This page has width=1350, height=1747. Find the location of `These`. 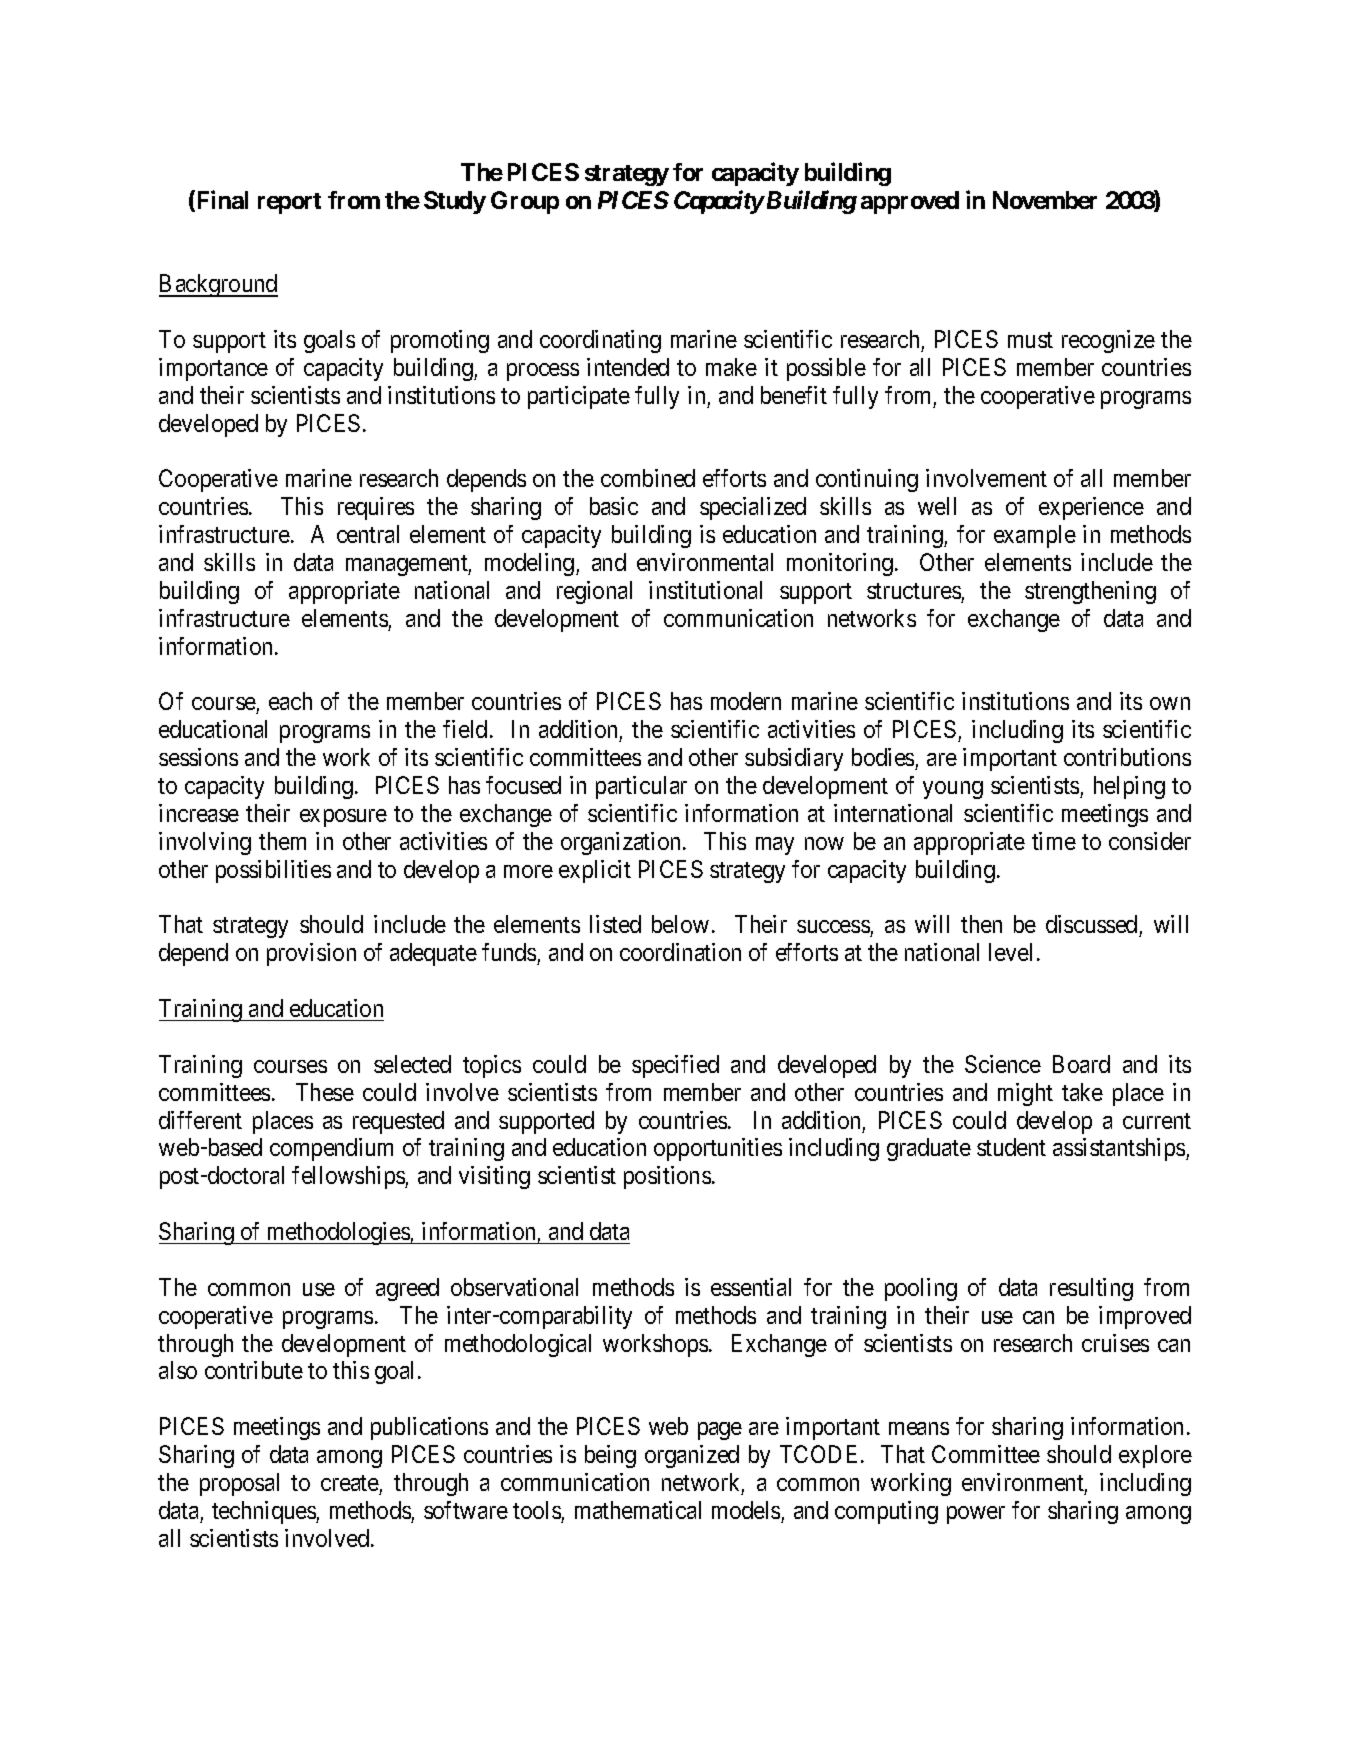

These is located at coordinates (325, 1092).
